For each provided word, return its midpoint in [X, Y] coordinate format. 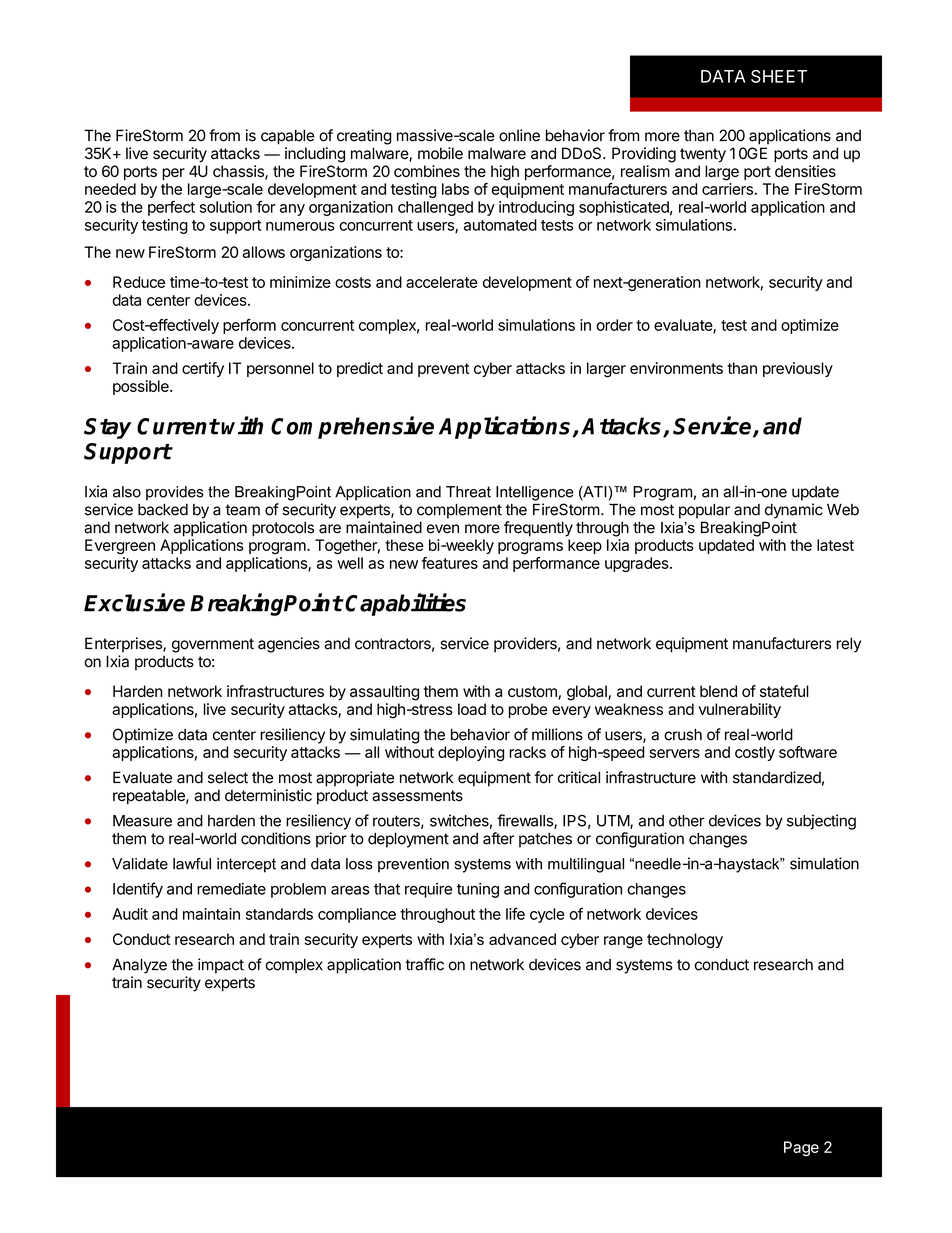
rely [849, 645]
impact [221, 966]
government [213, 645]
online [519, 135]
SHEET [779, 76]
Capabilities [405, 604]
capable [287, 137]
